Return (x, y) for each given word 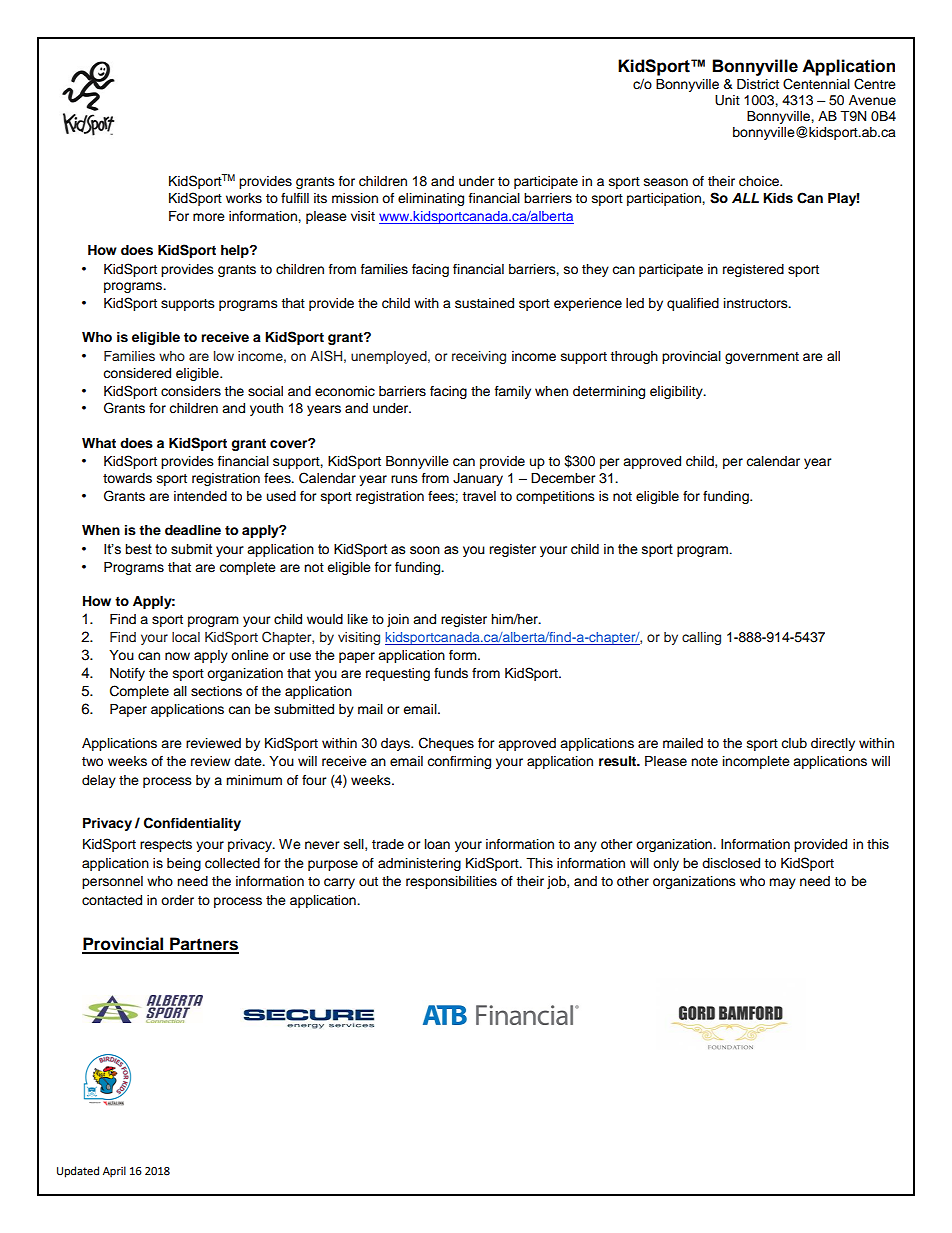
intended (200, 496)
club (794, 743)
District (758, 84)
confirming (459, 762)
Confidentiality (192, 824)
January (478, 479)
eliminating (431, 199)
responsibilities (451, 882)
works (244, 198)
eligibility (677, 392)
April (114, 1172)
